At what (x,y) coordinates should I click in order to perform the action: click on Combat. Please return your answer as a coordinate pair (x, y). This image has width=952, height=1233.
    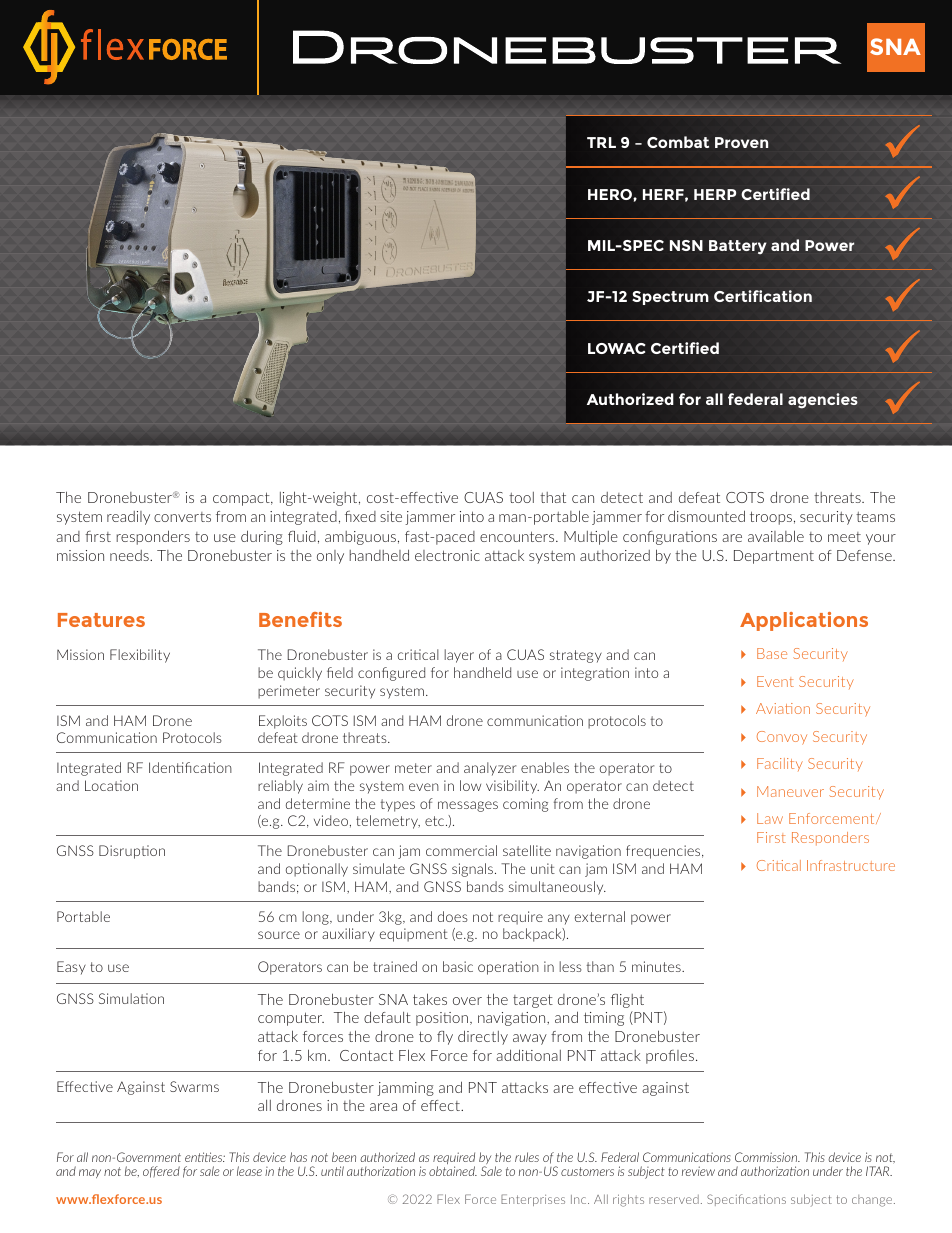
    Looking at the image, I should click on (678, 142).
